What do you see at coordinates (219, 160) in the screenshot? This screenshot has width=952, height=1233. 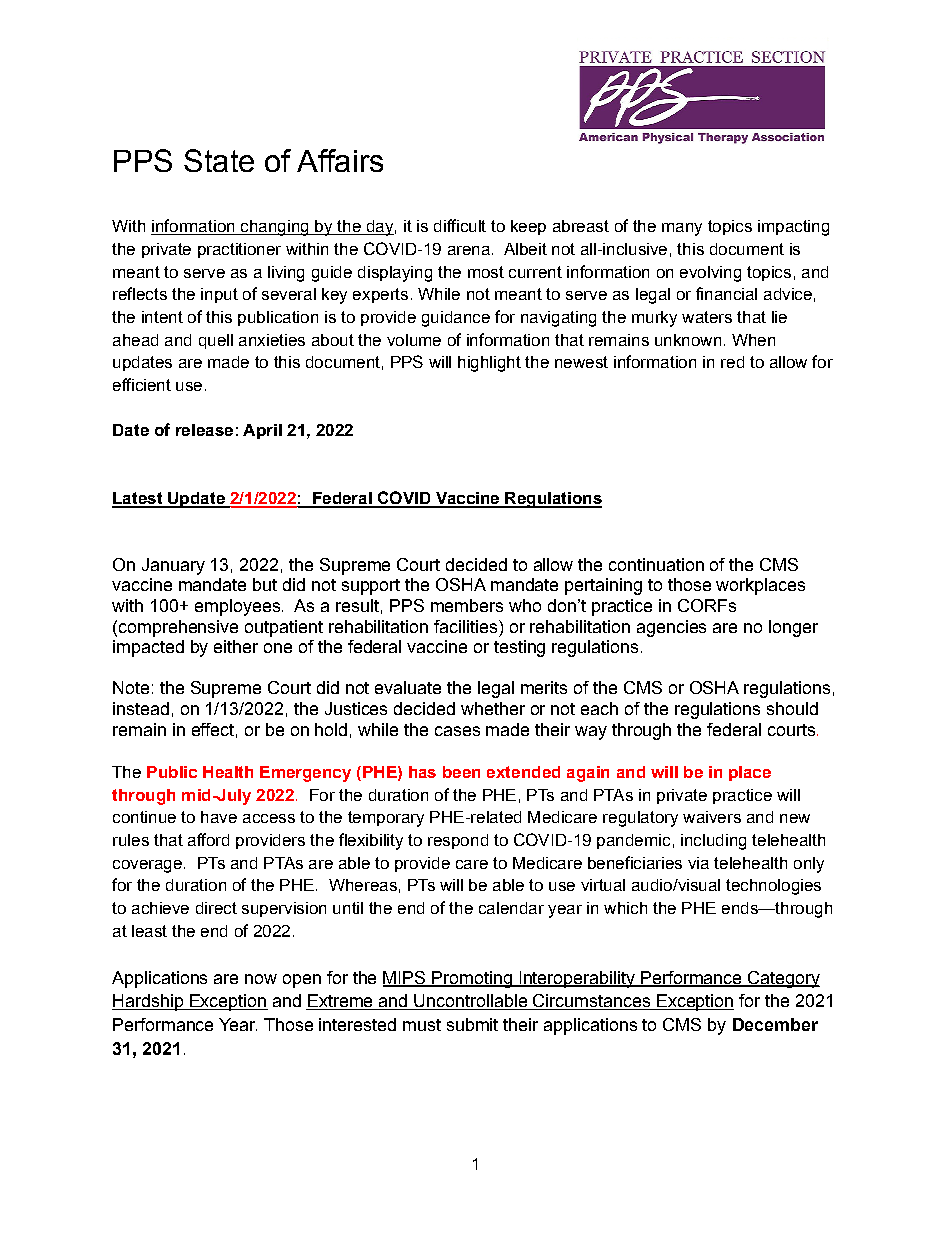 I see `State` at bounding box center [219, 160].
